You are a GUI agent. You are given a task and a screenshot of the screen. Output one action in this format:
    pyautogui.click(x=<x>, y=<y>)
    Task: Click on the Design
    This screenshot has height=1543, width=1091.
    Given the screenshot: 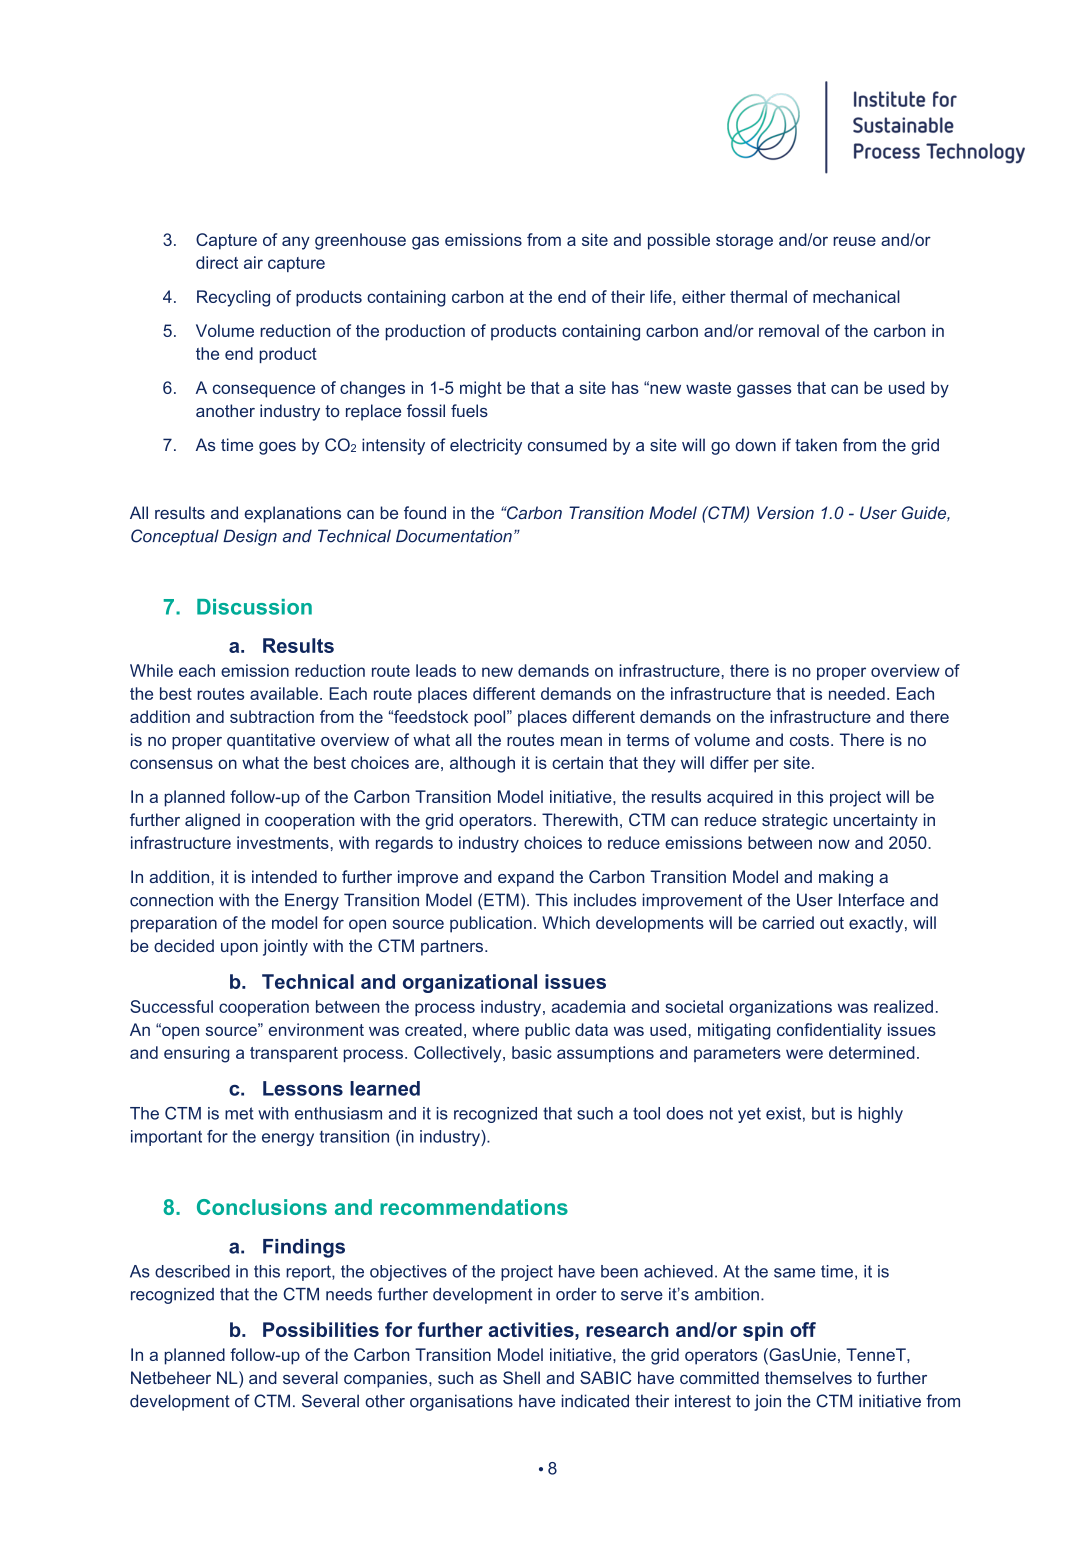 What is the action you would take?
    pyautogui.click(x=250, y=537)
